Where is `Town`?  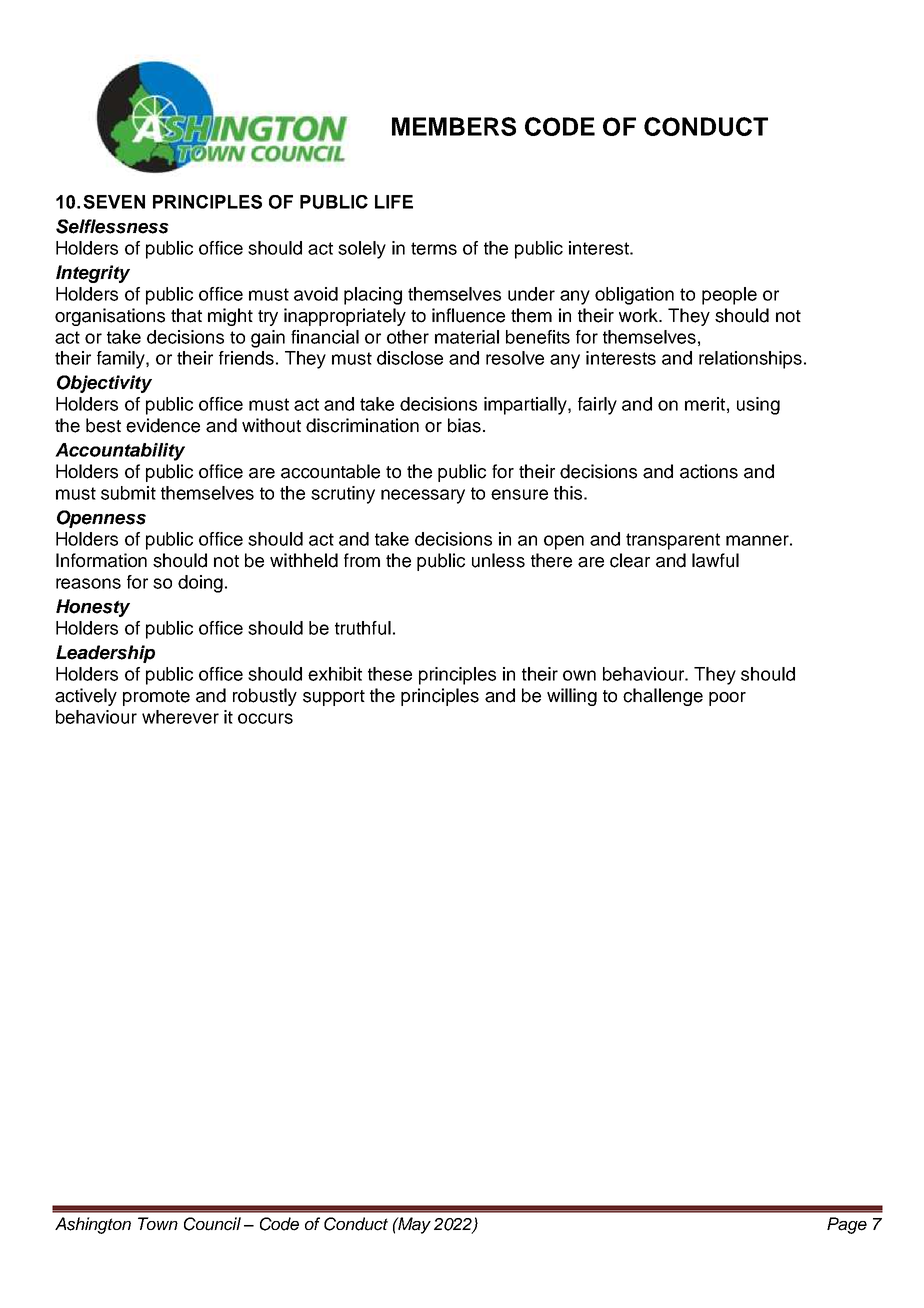 Town is located at coordinates (158, 1223).
